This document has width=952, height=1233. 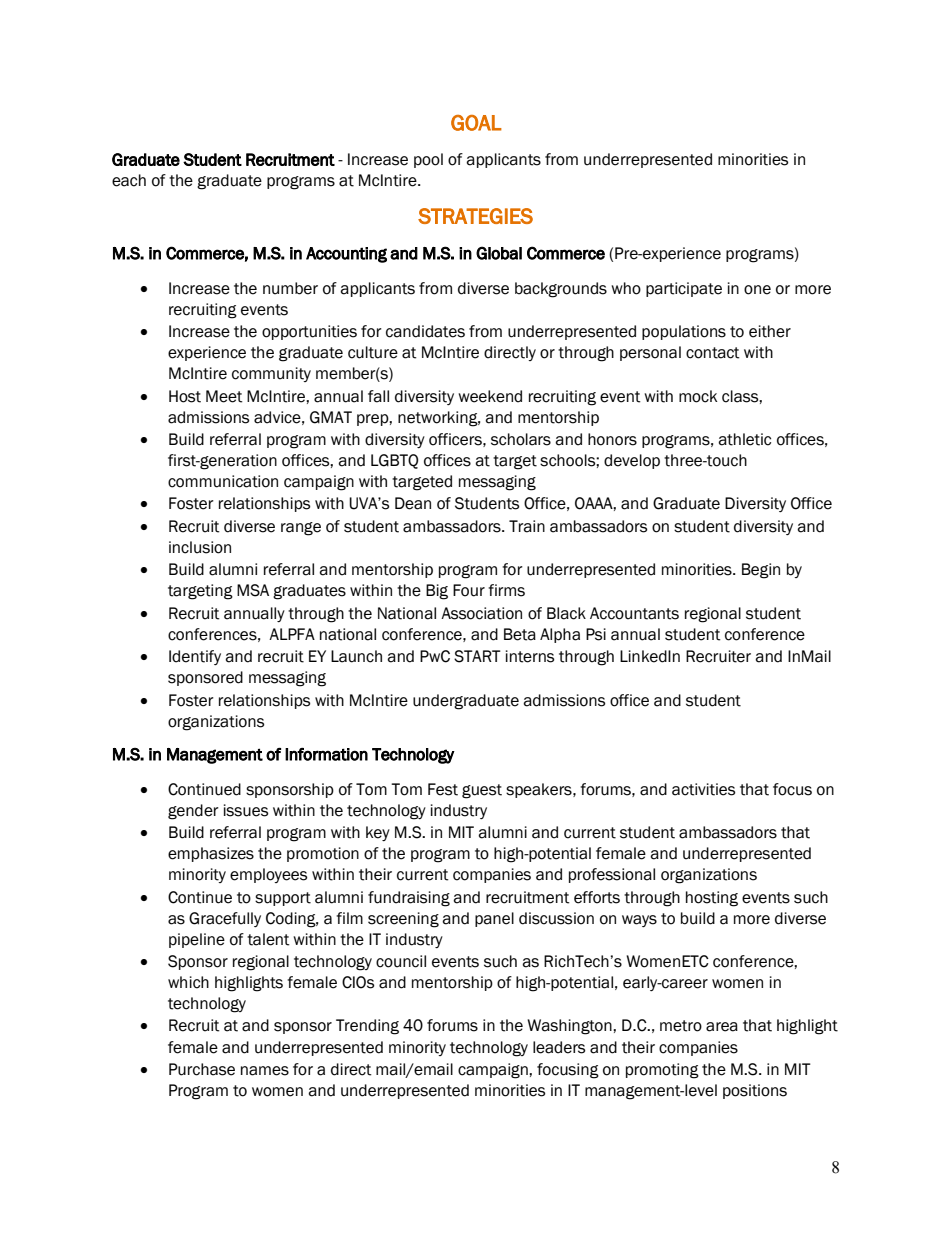 I want to click on participate, so click(x=684, y=289).
